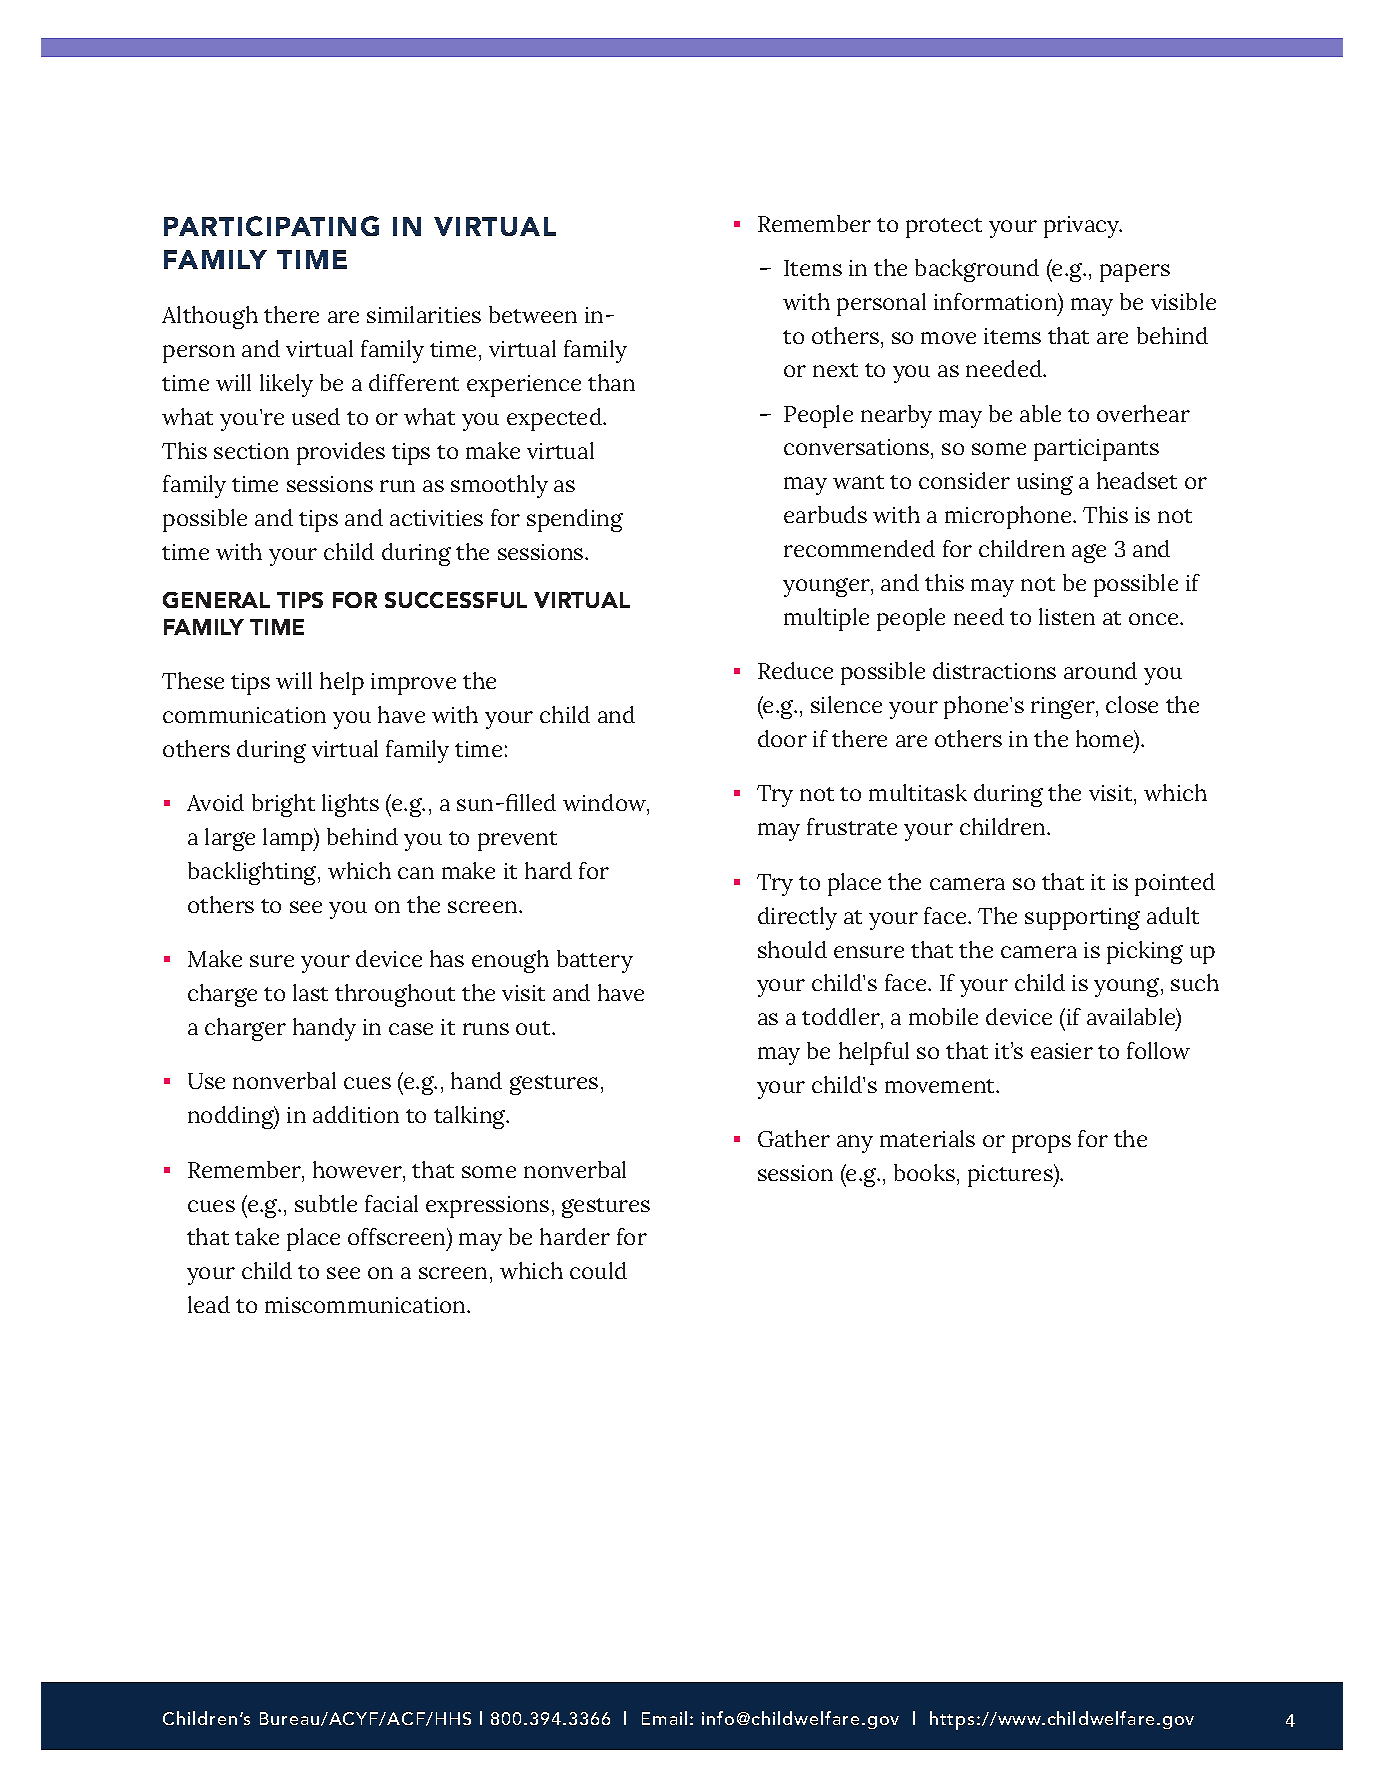 Image resolution: width=1384 pixels, height=1791 pixels. I want to click on door, so click(782, 738).
